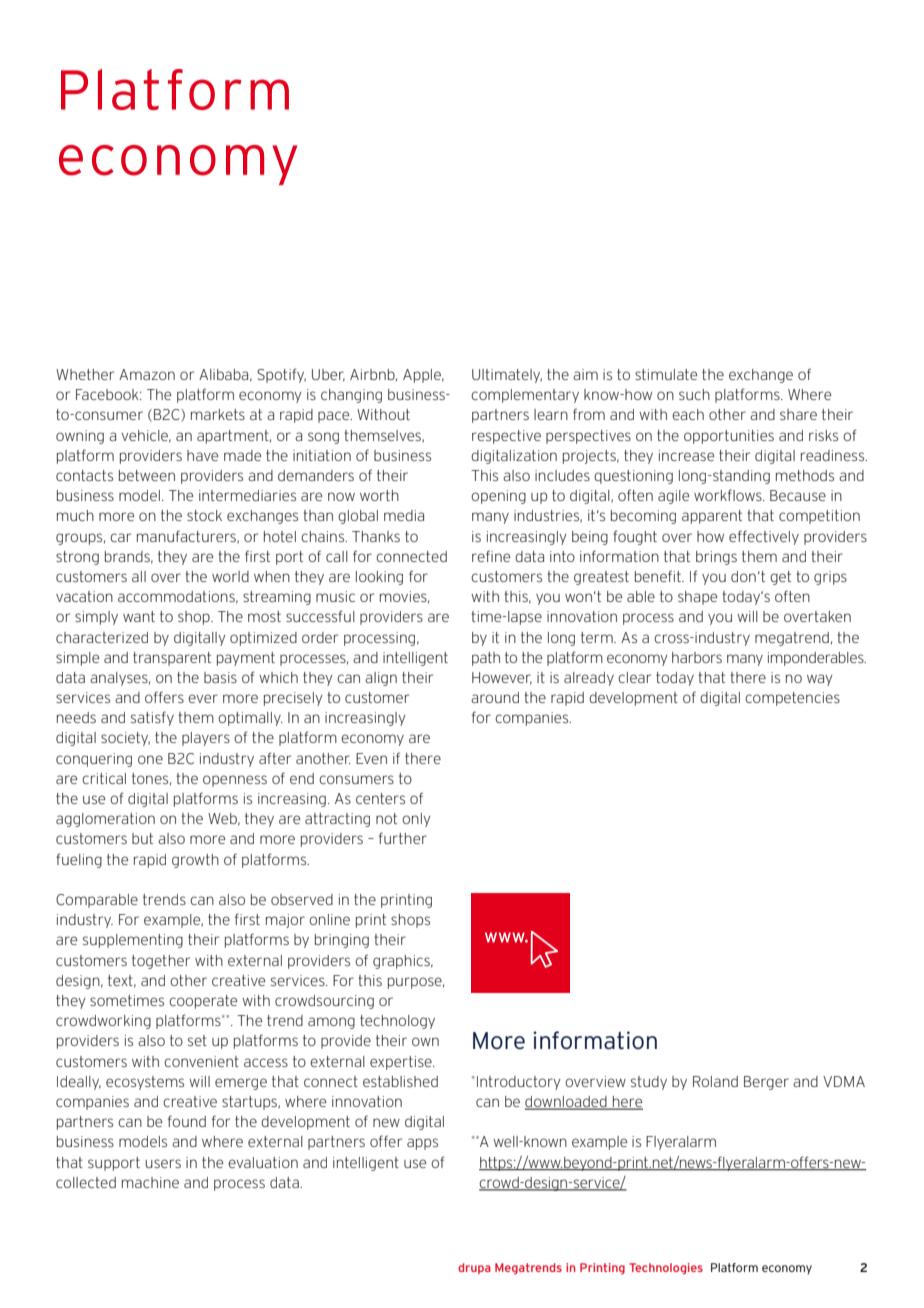  What do you see at coordinates (715, 1081) in the page?
I see `Roland` at bounding box center [715, 1081].
